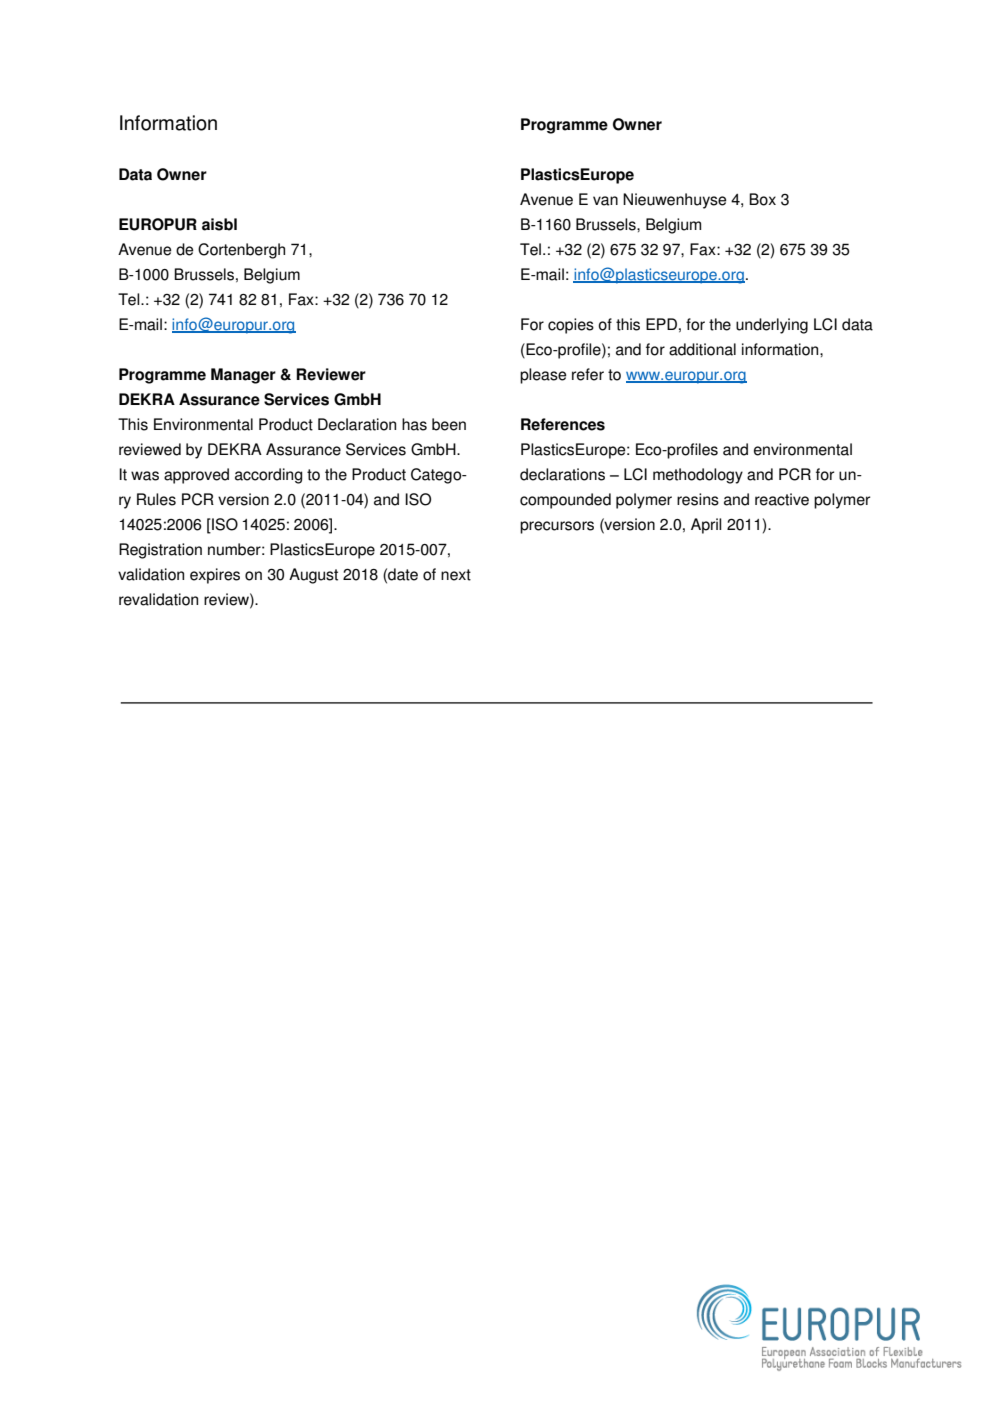 This page has height=1404, width=993. Describe the element at coordinates (762, 199) in the page. I see `Box` at that location.
